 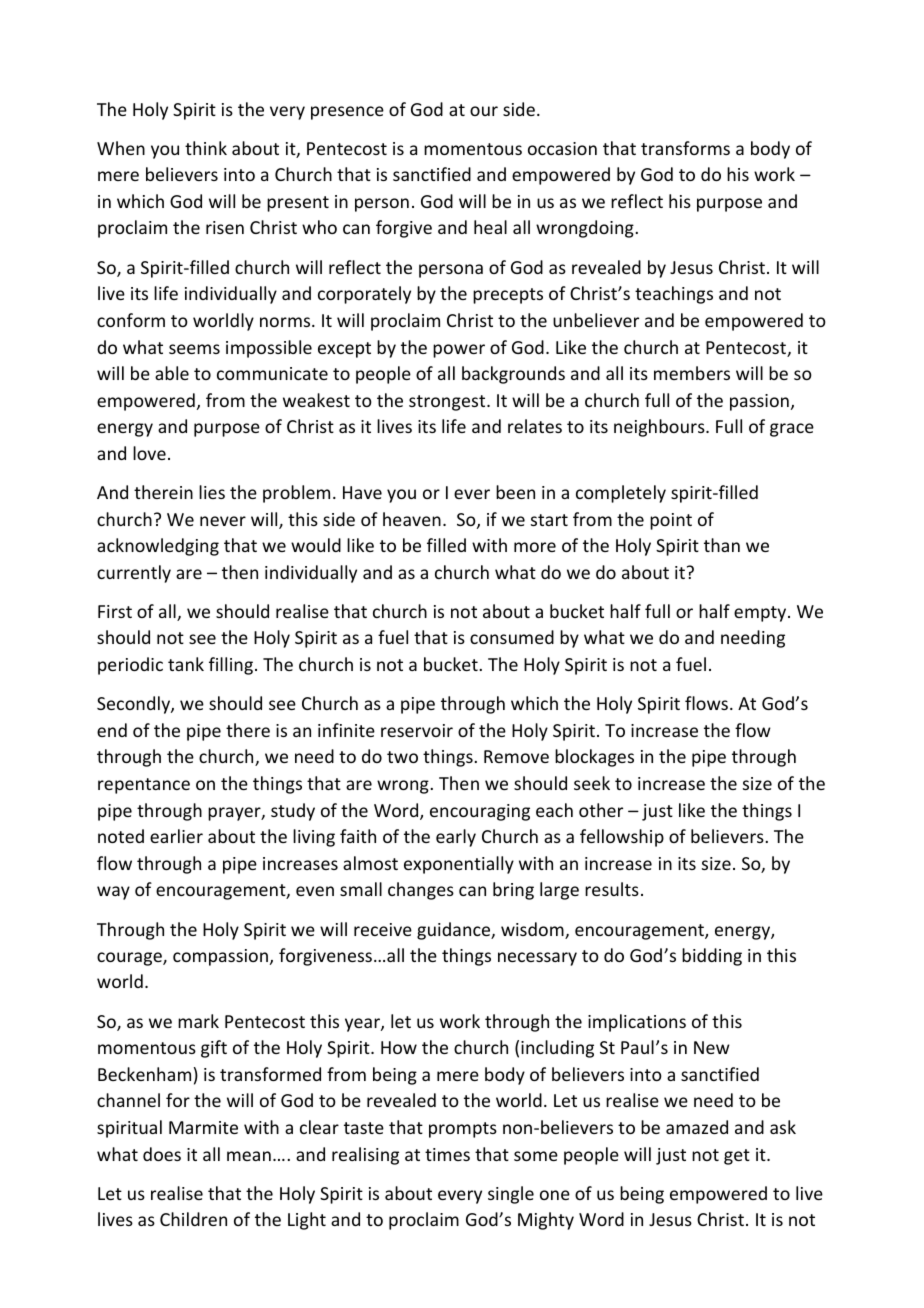 I want to click on seems, so click(x=194, y=349).
